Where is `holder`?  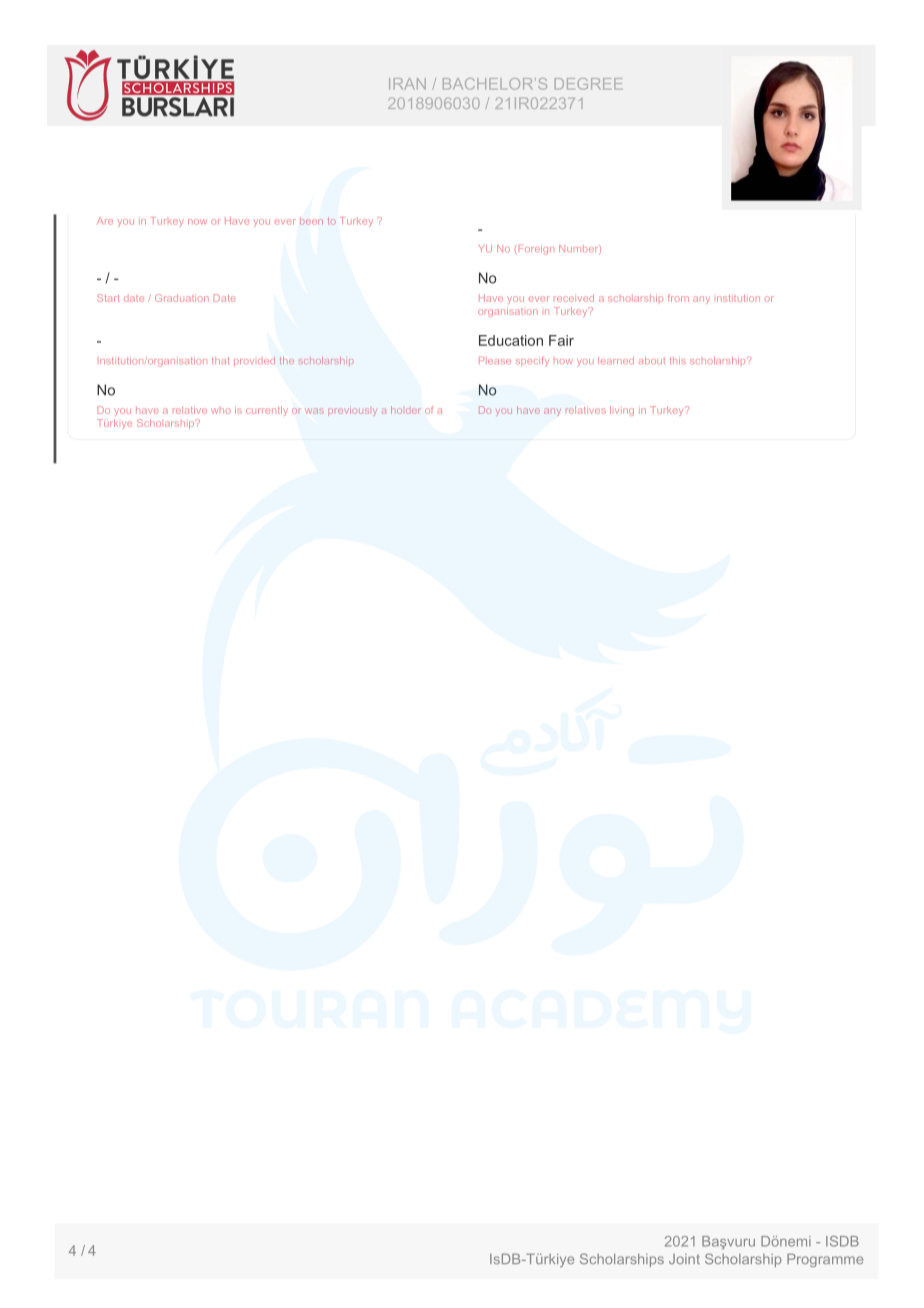 holder is located at coordinates (406, 410).
